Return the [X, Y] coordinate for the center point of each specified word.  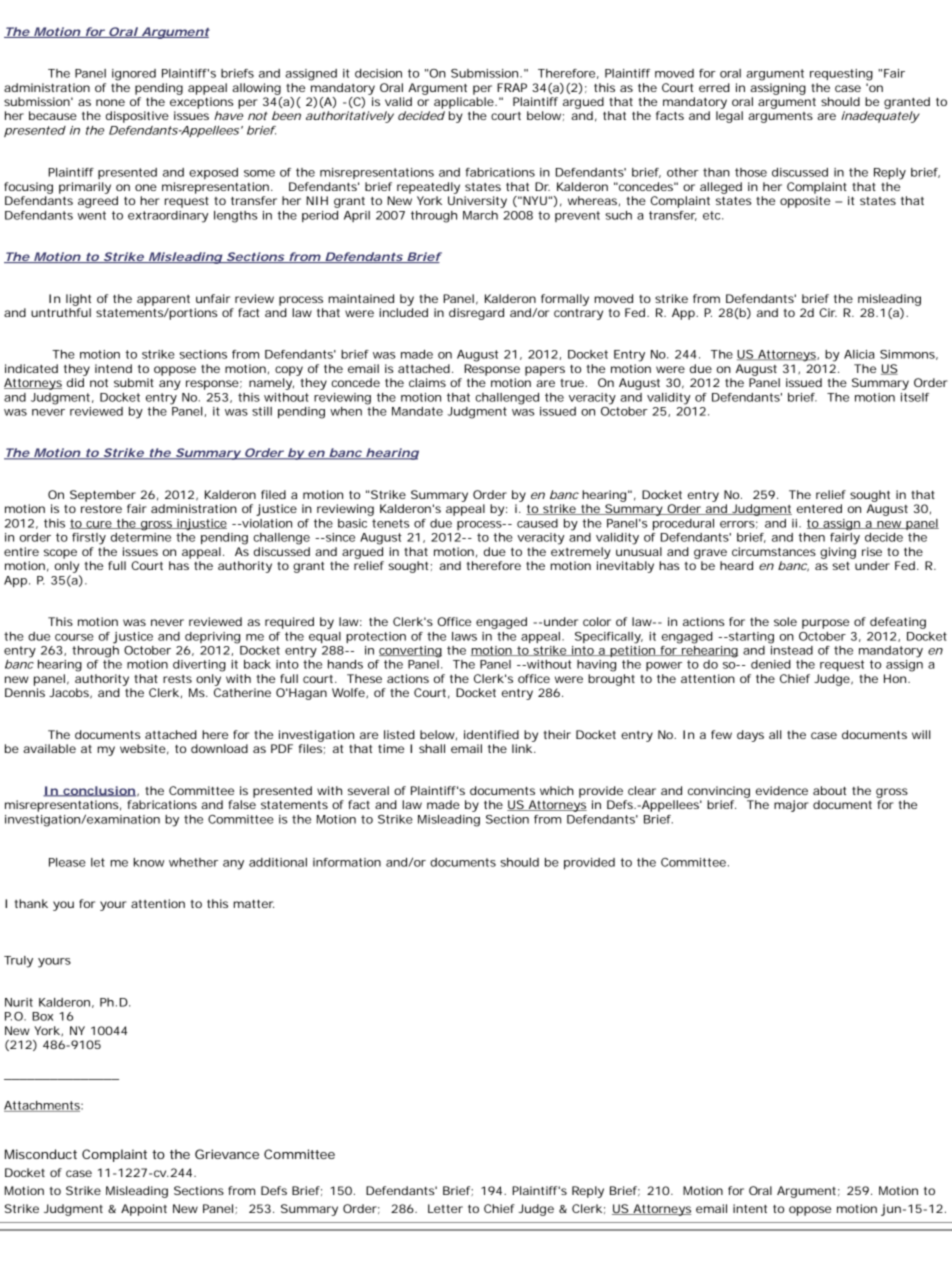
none [110, 102]
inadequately [880, 117]
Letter [445, 1208]
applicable [465, 103]
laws [464, 636]
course [74, 637]
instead [791, 649]
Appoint [144, 1210]
